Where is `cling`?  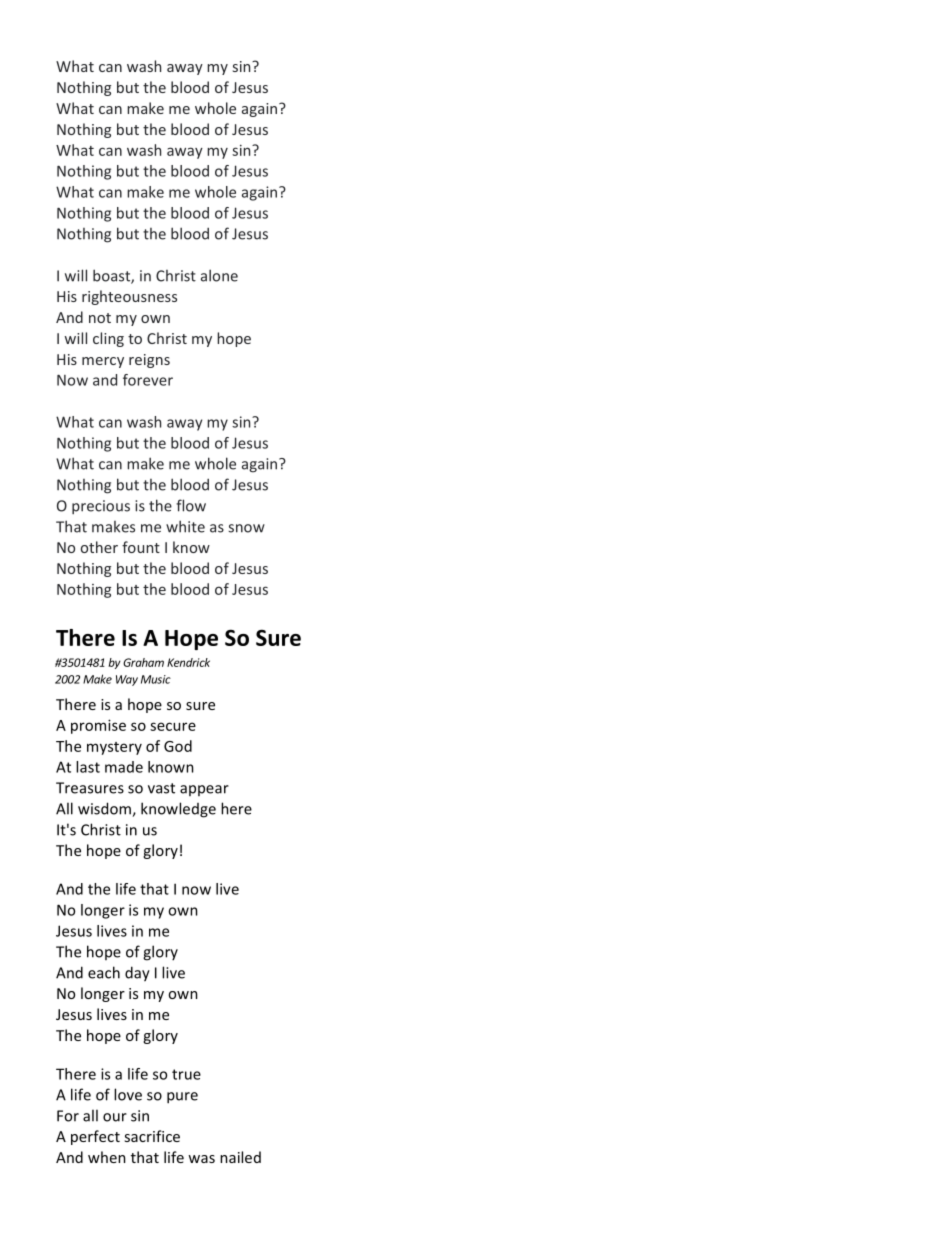 cling is located at coordinates (108, 339).
